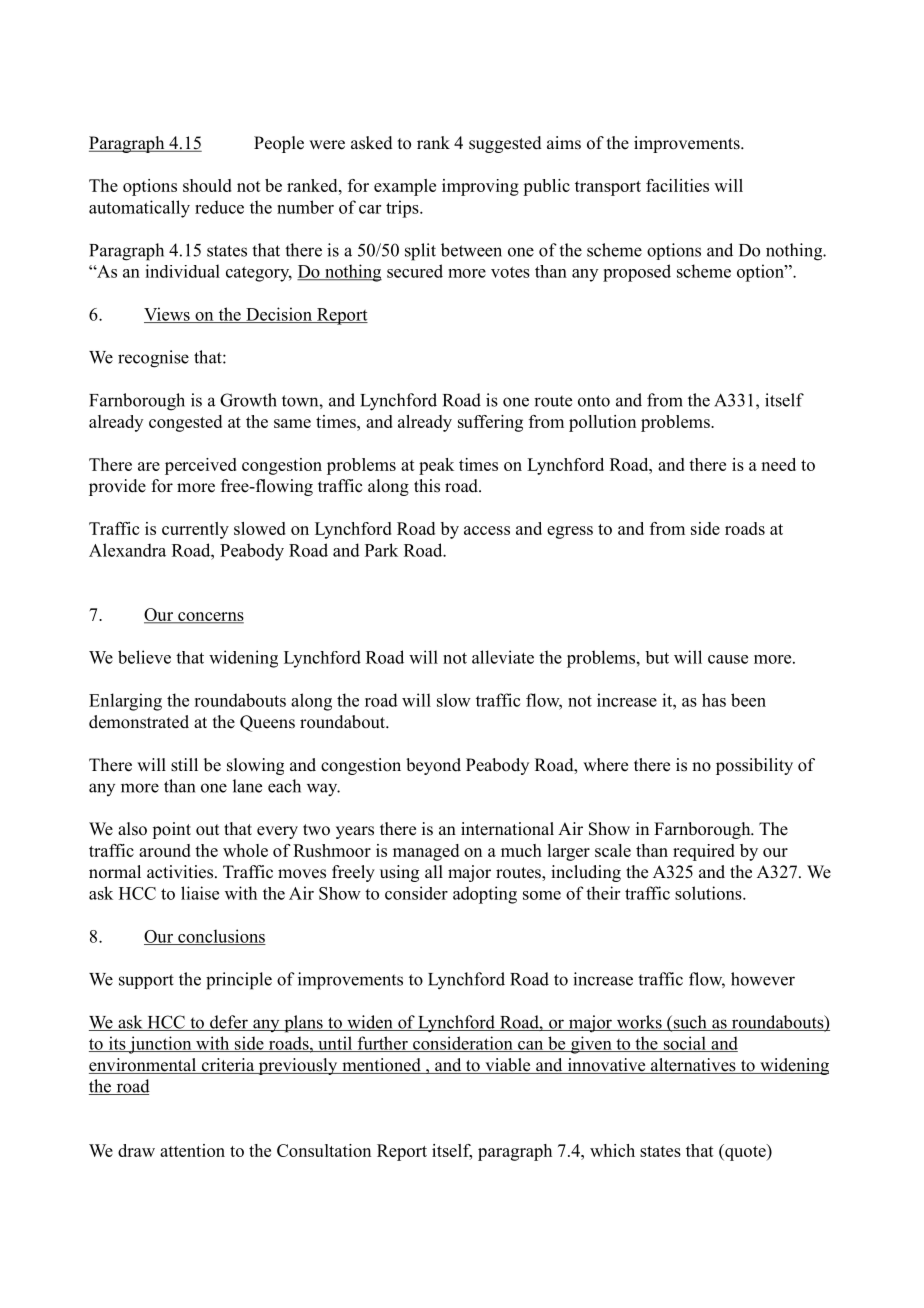  What do you see at coordinates (677, 185) in the image?
I see `facilities` at bounding box center [677, 185].
